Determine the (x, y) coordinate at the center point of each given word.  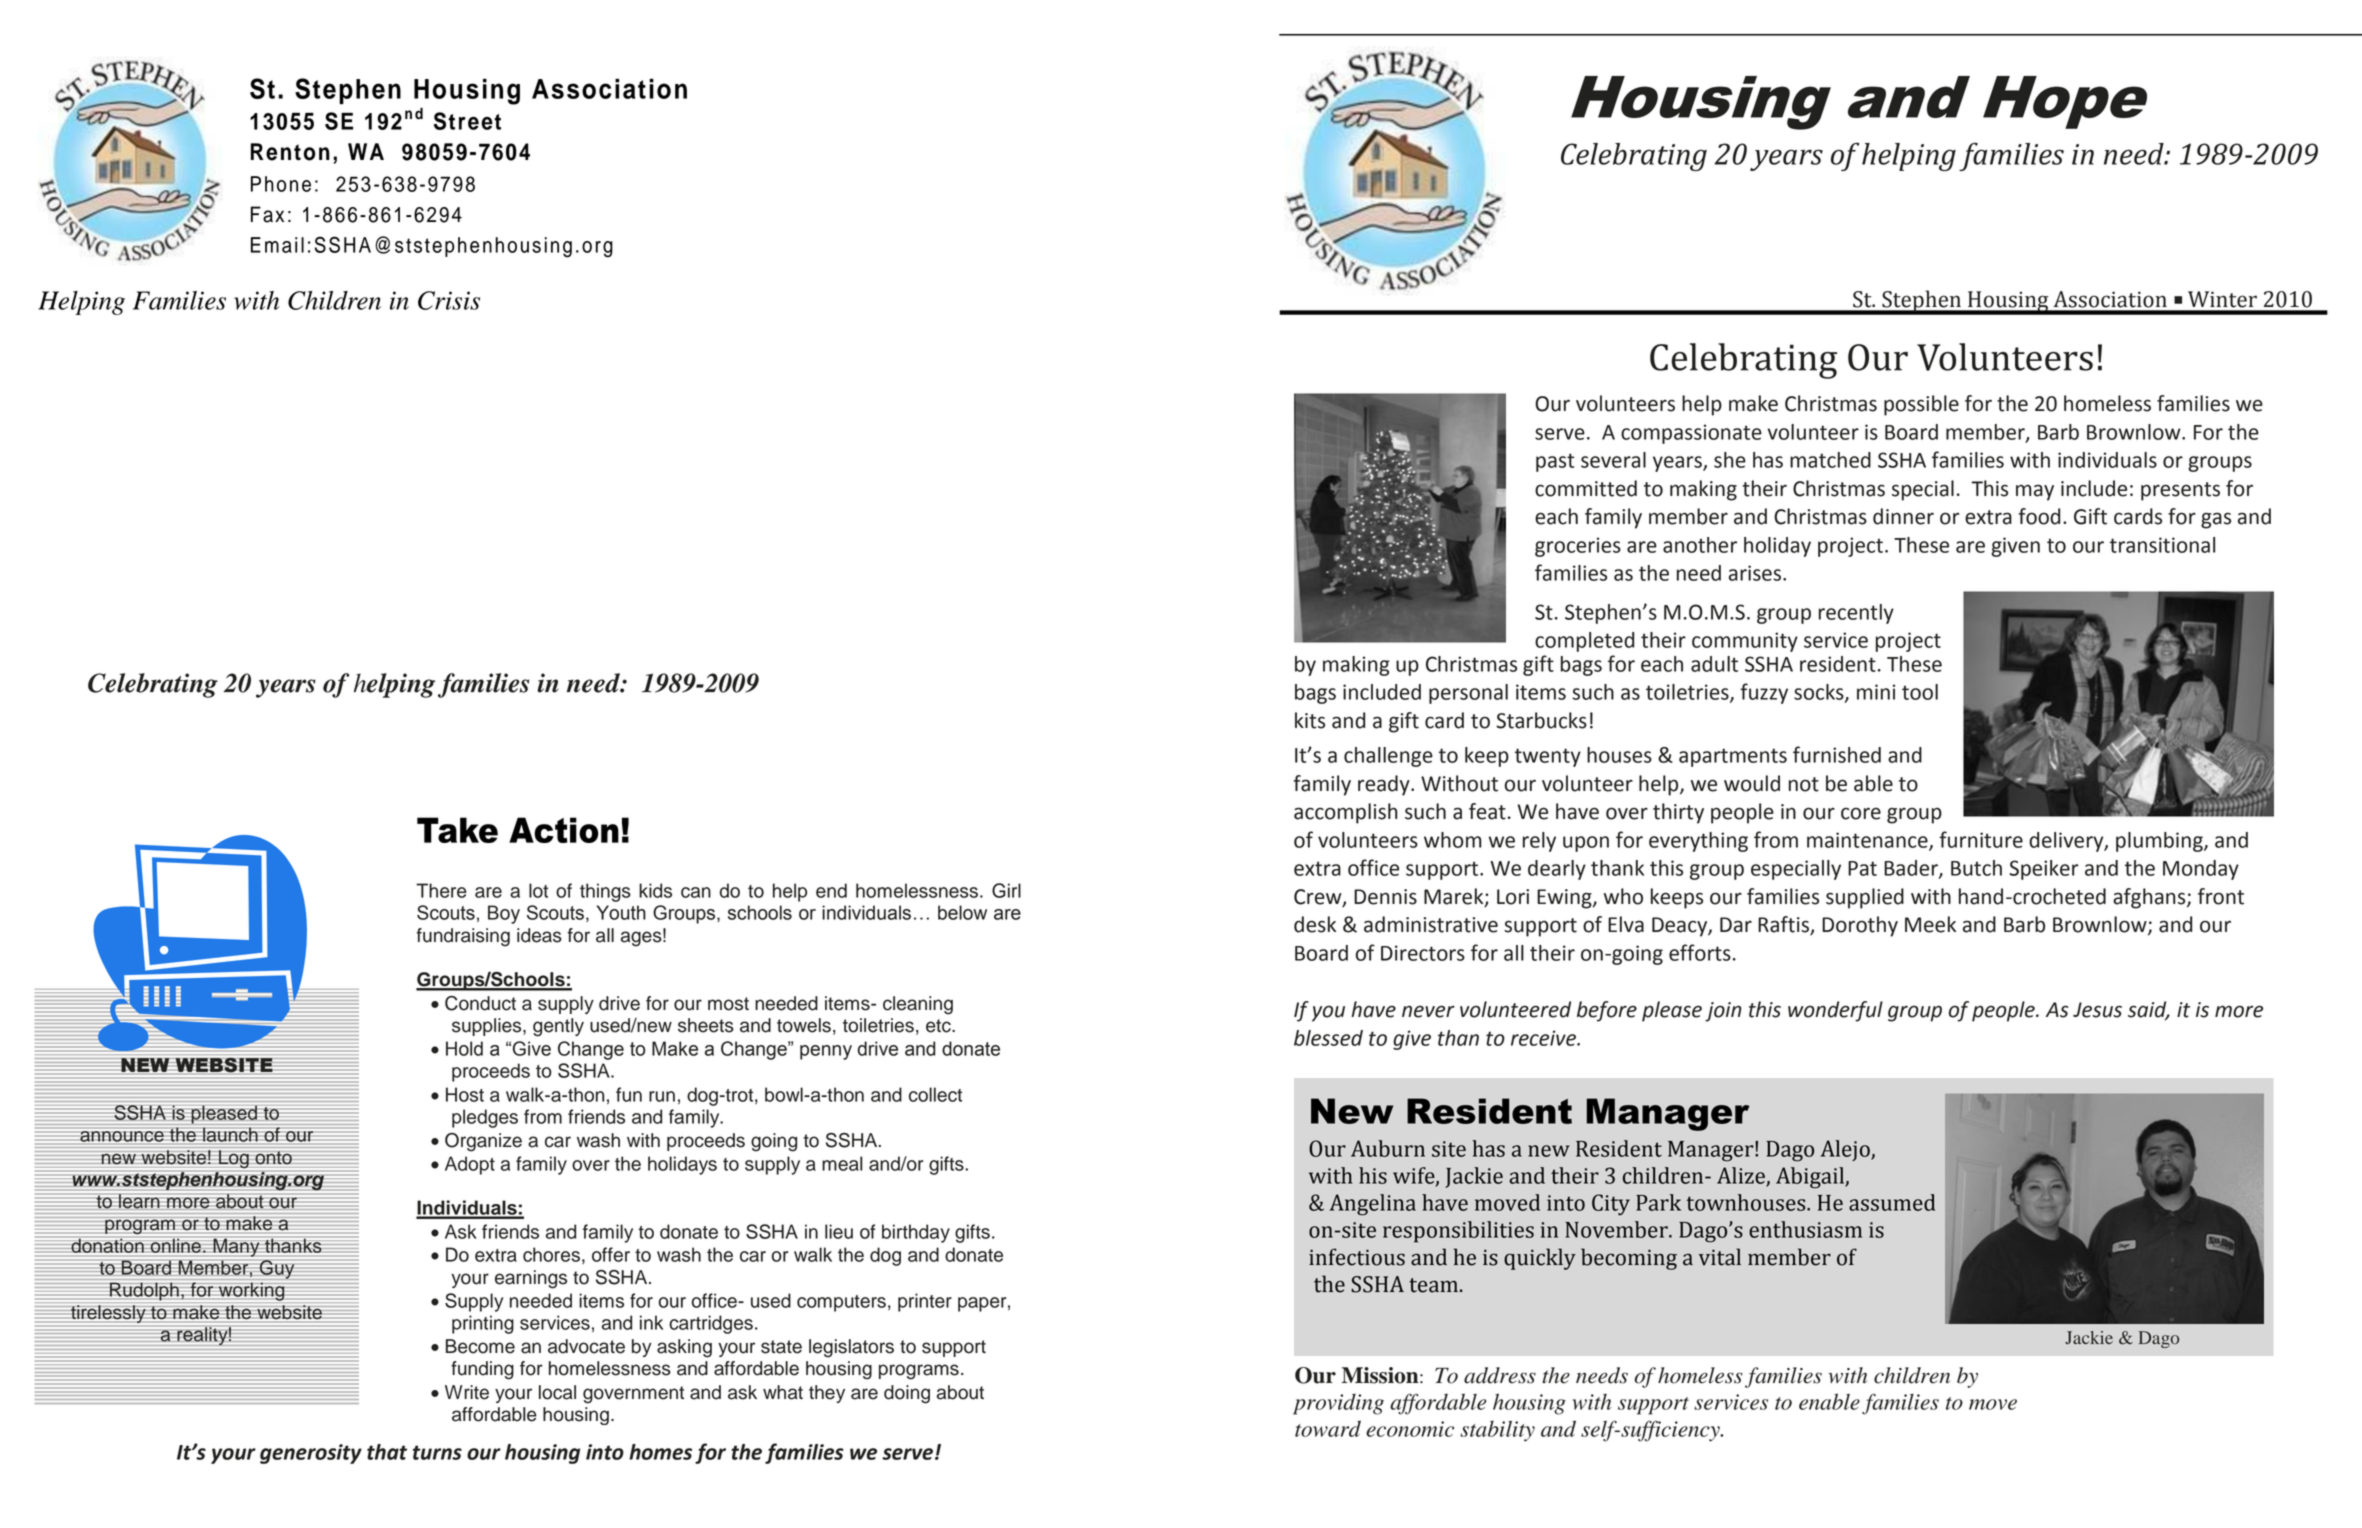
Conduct (480, 1003)
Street (467, 121)
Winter (2222, 299)
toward (1328, 1428)
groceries (1578, 547)
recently (1856, 614)
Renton (290, 152)
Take (457, 830)
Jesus (2097, 1010)
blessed (1328, 1038)
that (387, 1452)
